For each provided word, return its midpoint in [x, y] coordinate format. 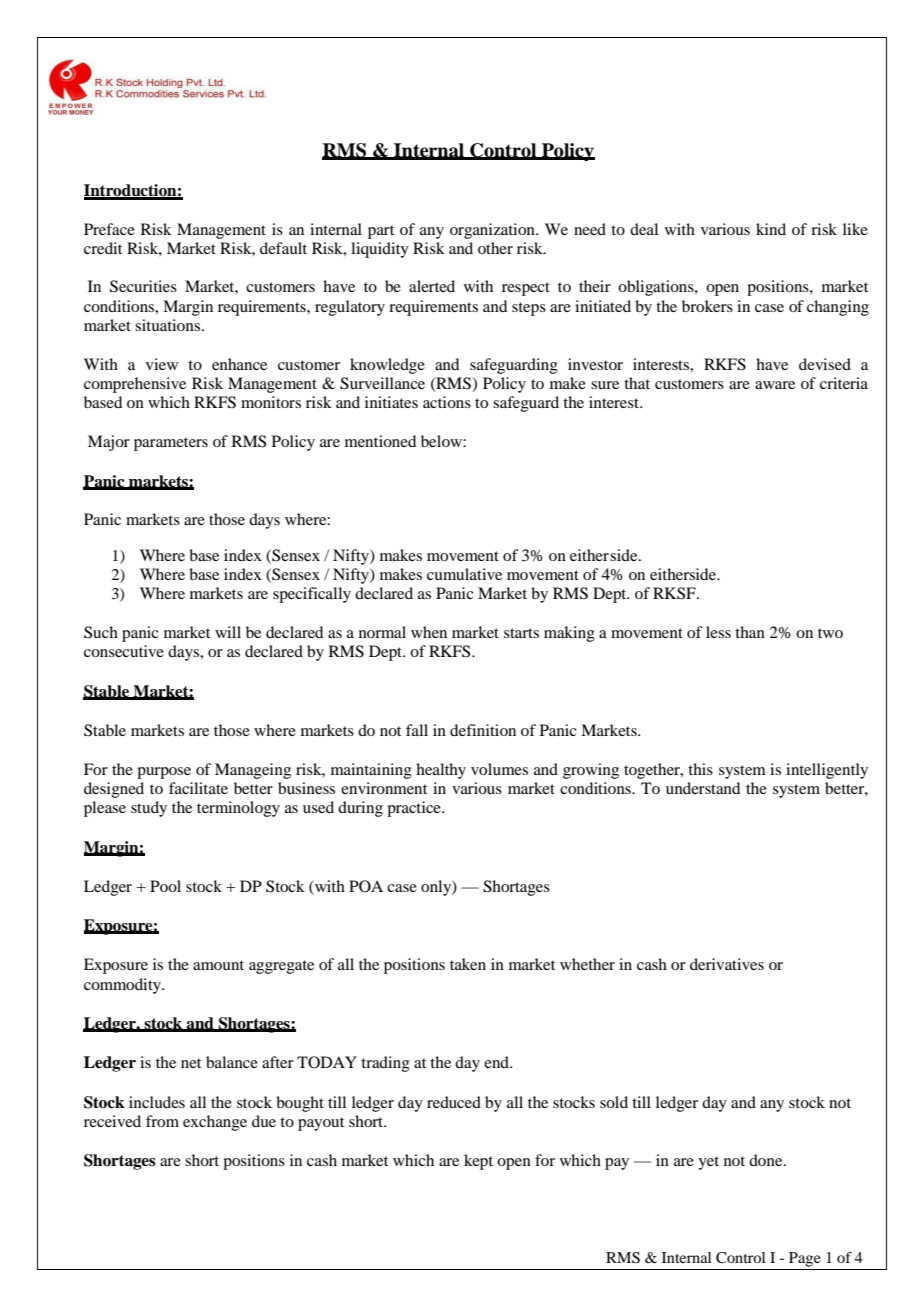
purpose [164, 773]
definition [483, 730]
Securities [143, 286]
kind [771, 229]
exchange [215, 1123]
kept [478, 1162]
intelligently [827, 771]
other [495, 248]
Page [805, 1259]
